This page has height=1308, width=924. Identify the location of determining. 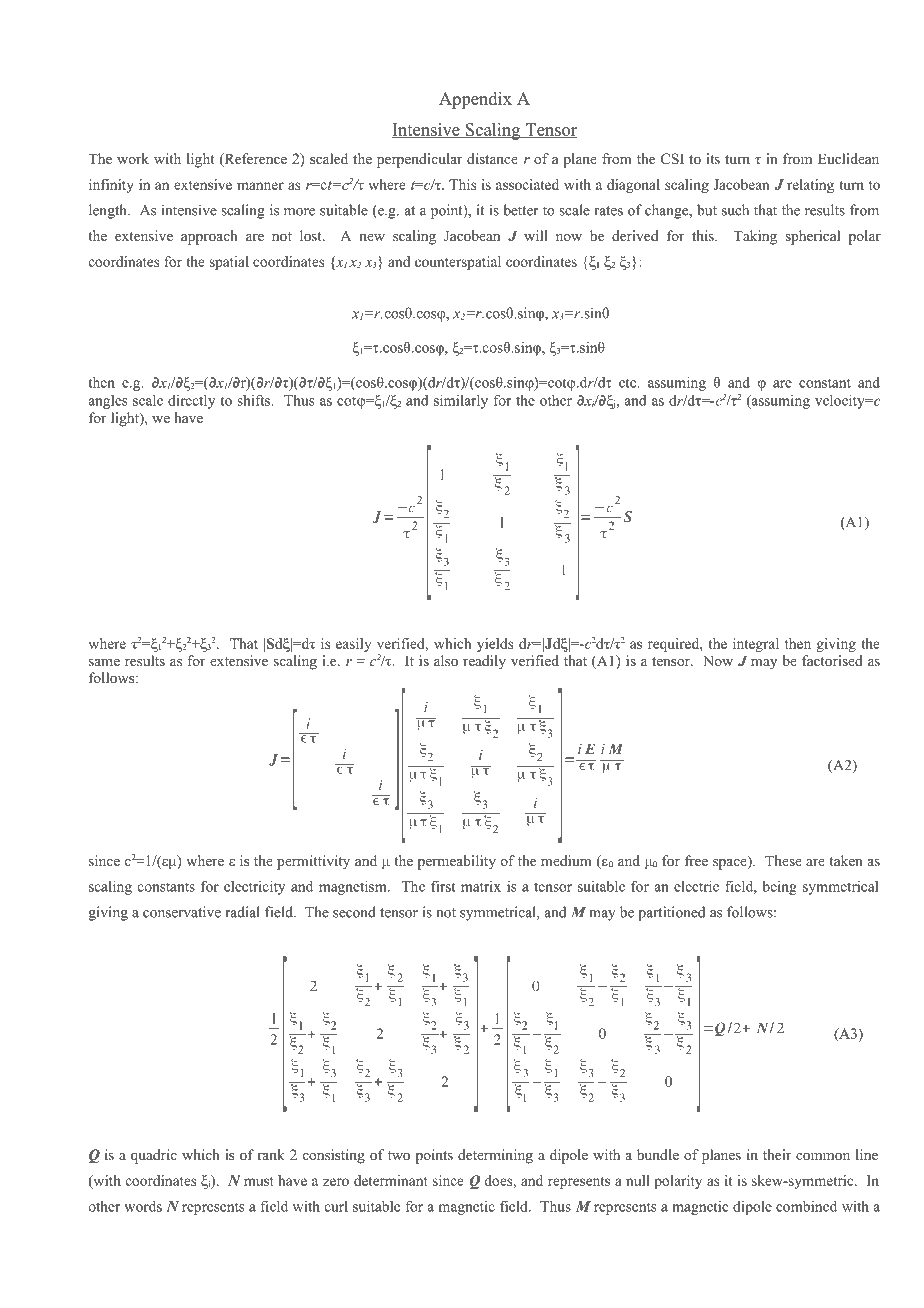
(495, 1156).
